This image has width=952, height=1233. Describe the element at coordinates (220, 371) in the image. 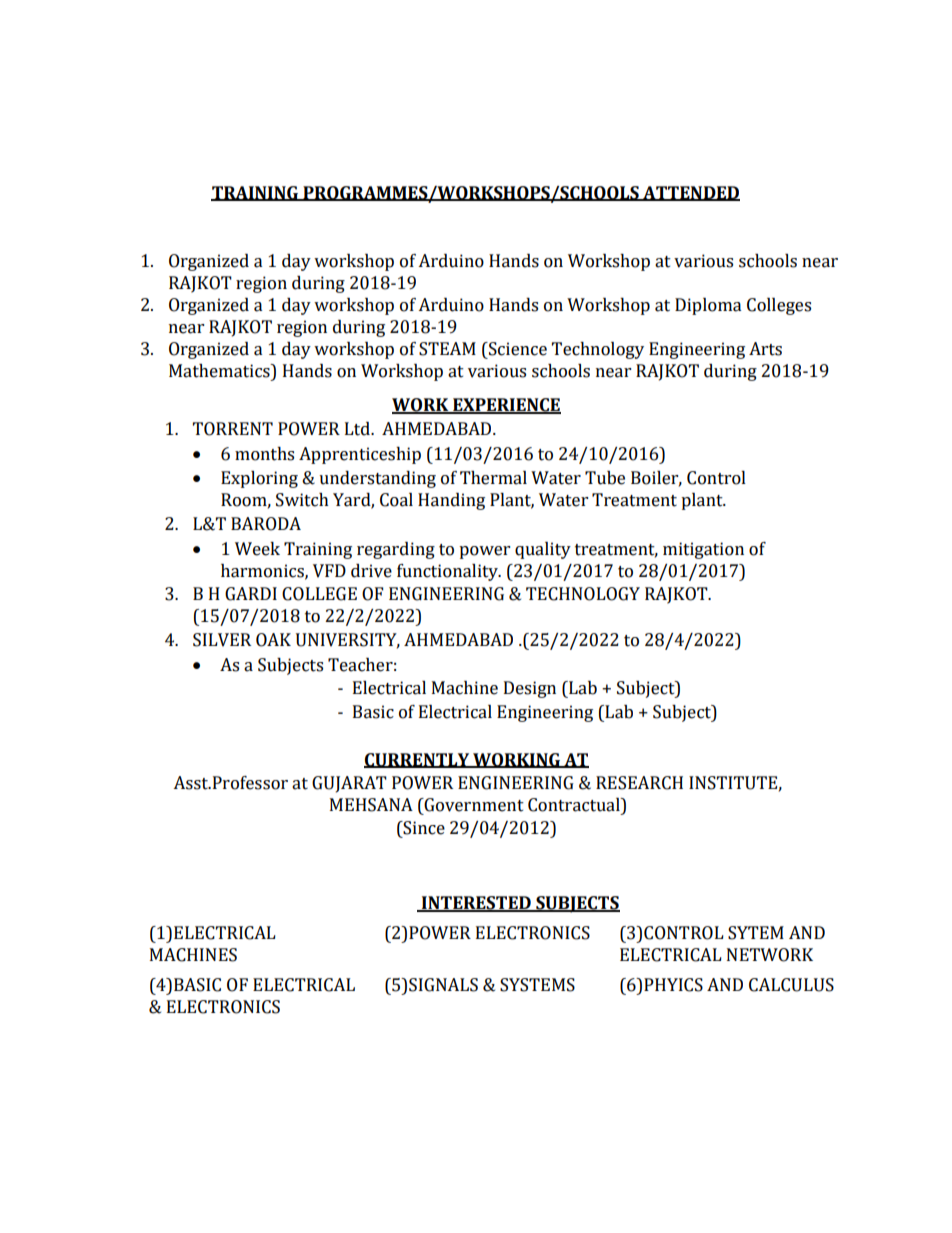

I see `Mathematics` at that location.
